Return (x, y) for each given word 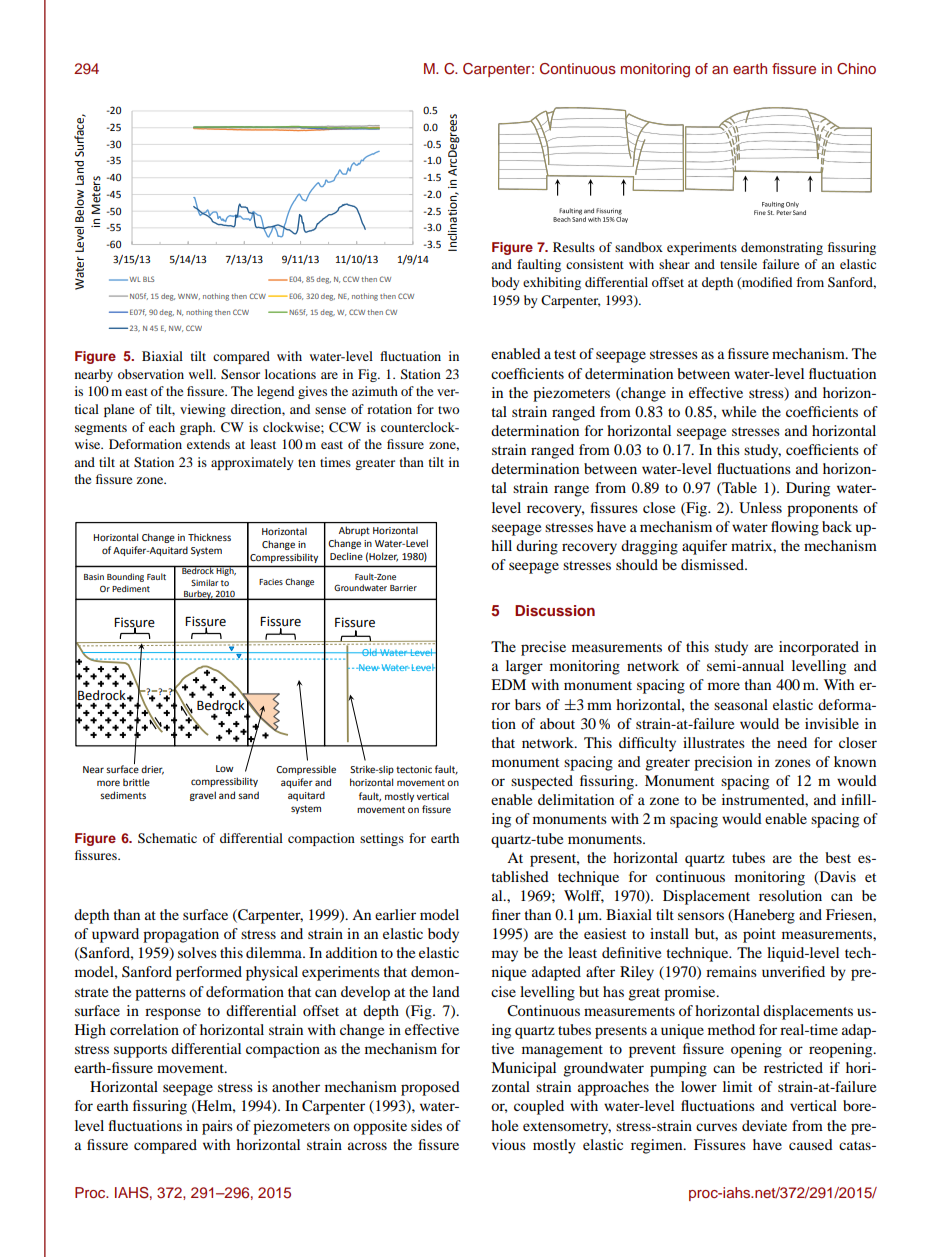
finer (506, 914)
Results (574, 247)
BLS (149, 279)
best (838, 857)
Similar (205, 582)
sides (426, 1125)
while (739, 411)
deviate (764, 1125)
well (202, 374)
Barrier (403, 588)
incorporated (819, 648)
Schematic (167, 838)
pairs (217, 1127)
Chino (856, 69)
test (565, 354)
